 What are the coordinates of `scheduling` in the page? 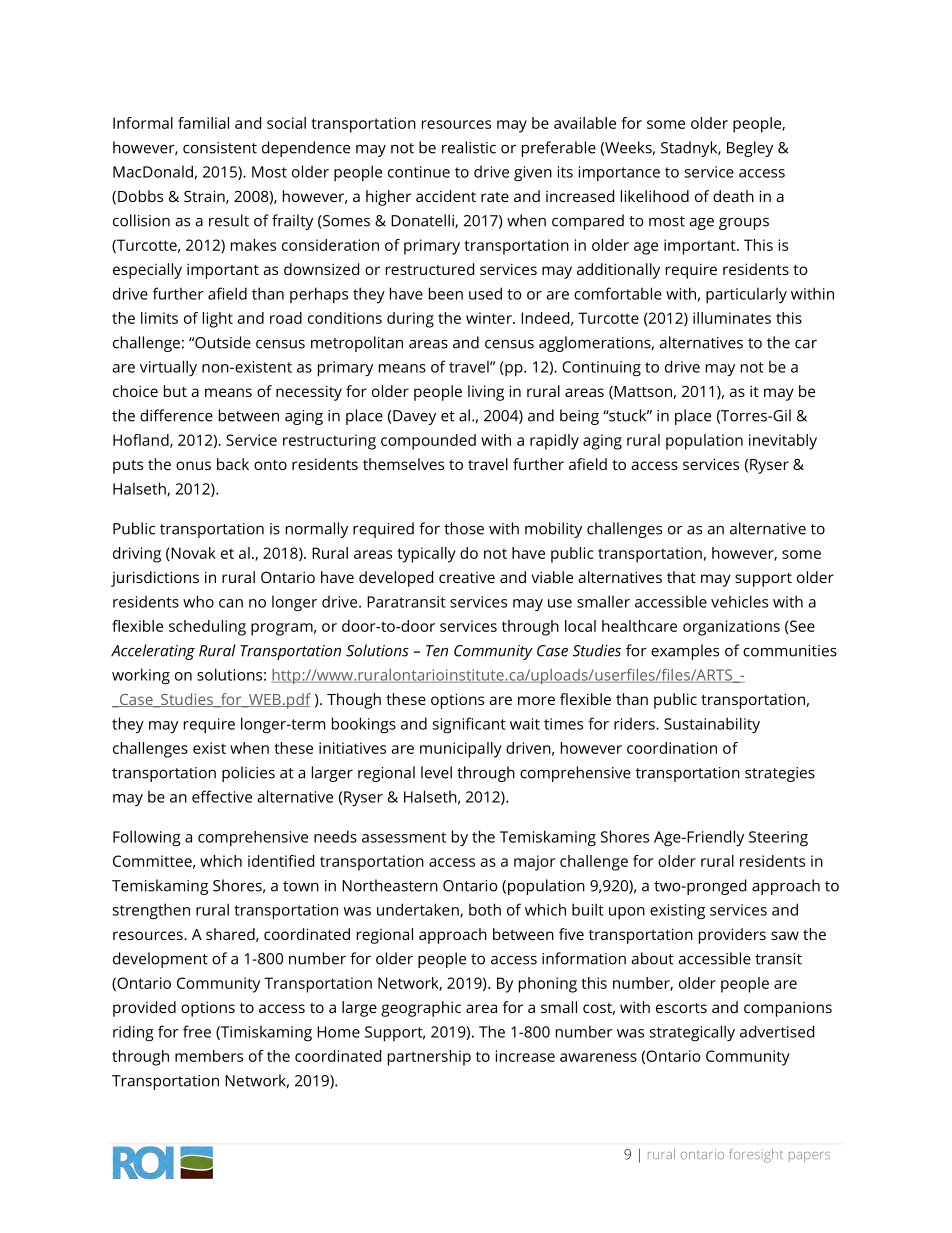 It's located at (207, 628).
